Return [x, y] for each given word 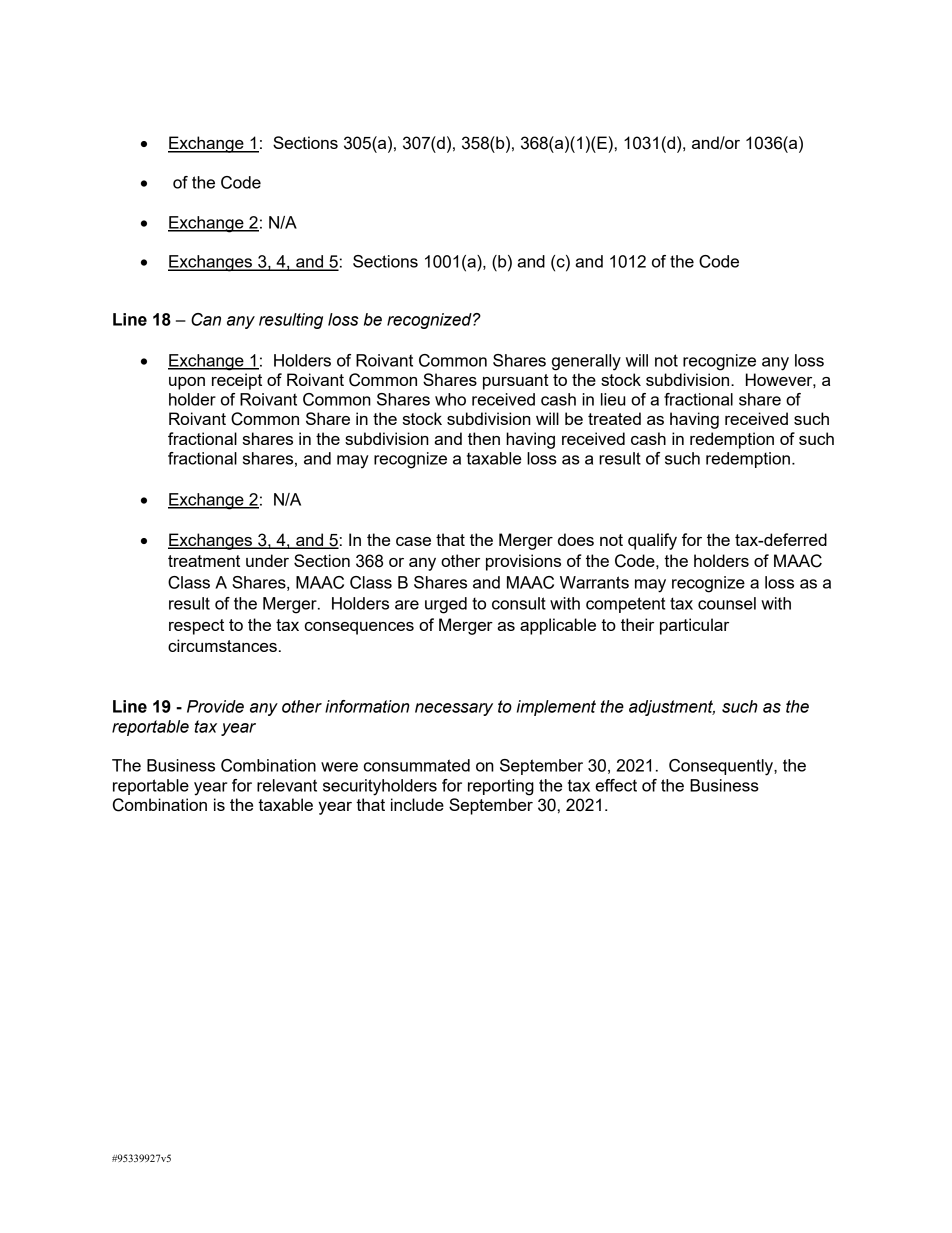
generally [586, 362]
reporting [501, 787]
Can [206, 319]
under [267, 560]
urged [446, 605]
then [484, 438]
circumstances [222, 645]
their [637, 624]
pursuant [516, 382]
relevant [287, 785]
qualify [652, 541]
